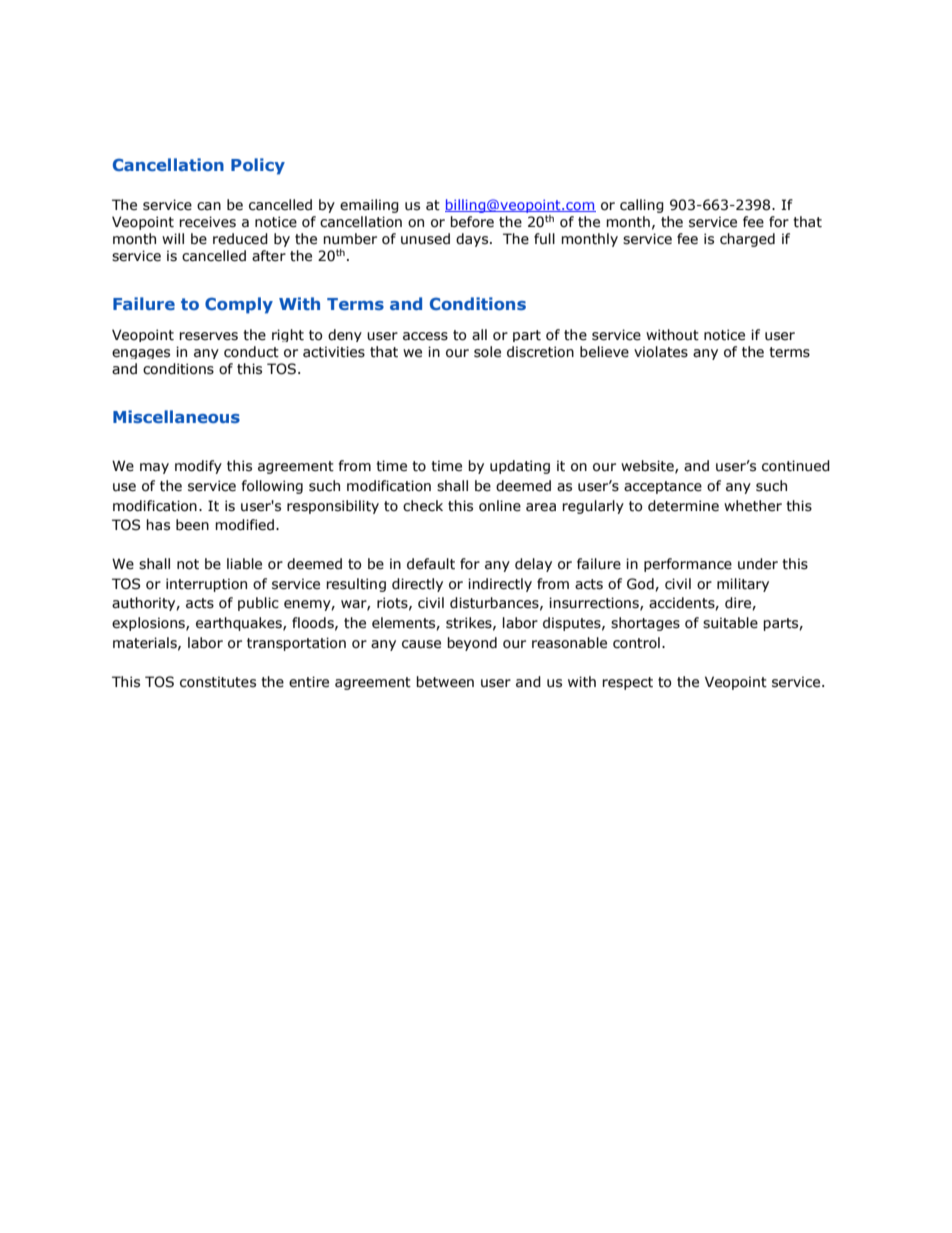 This image has height=1233, width=952. What do you see at coordinates (431, 564) in the image?
I see `default` at bounding box center [431, 564].
